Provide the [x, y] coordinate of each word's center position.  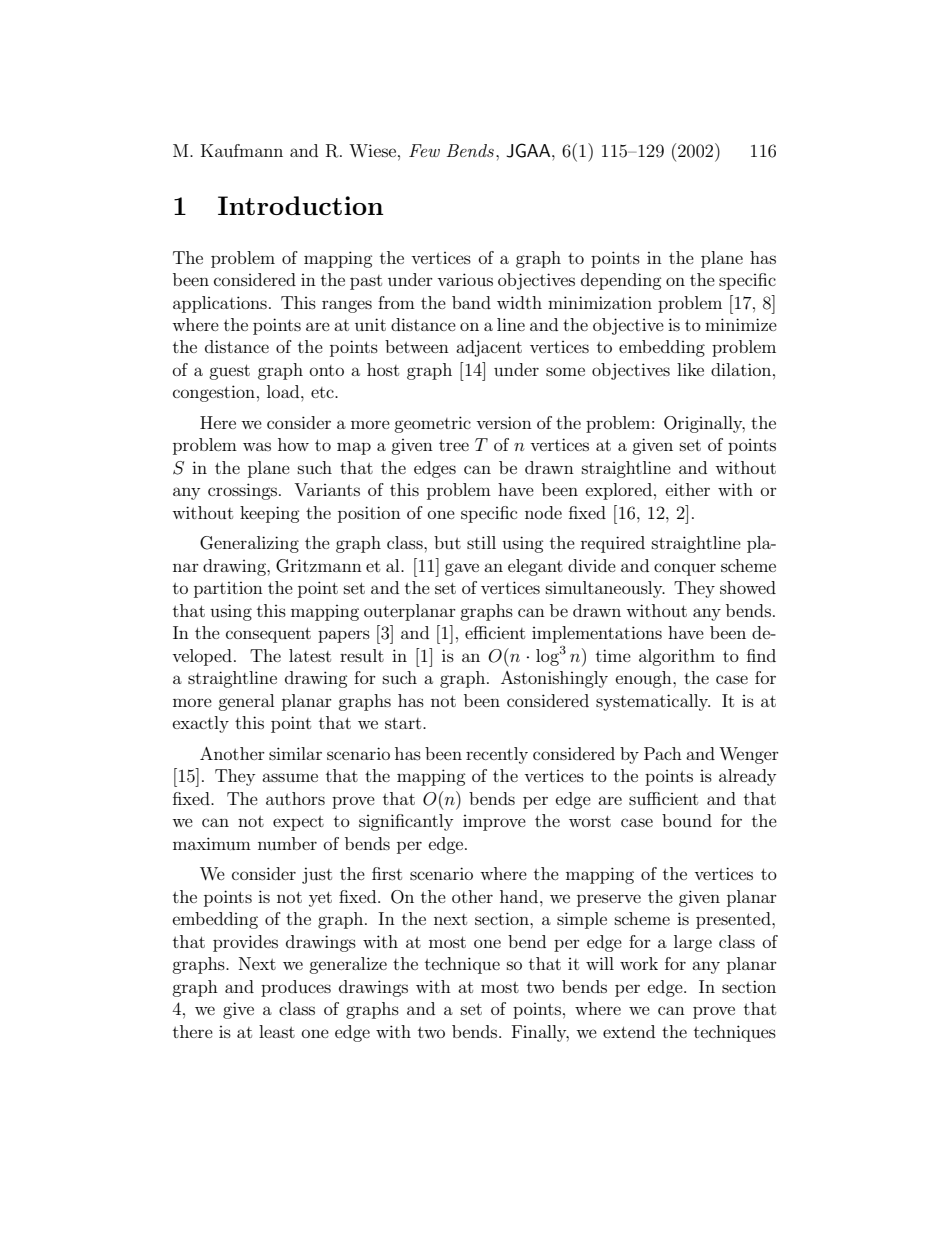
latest [310, 655]
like [690, 369]
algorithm [677, 657]
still [481, 542]
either [688, 489]
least [277, 1031]
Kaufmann [242, 150]
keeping [270, 514]
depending [621, 281]
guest [229, 372]
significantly [406, 822]
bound [687, 820]
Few [424, 150]
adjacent [489, 348]
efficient [495, 632]
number [287, 843]
